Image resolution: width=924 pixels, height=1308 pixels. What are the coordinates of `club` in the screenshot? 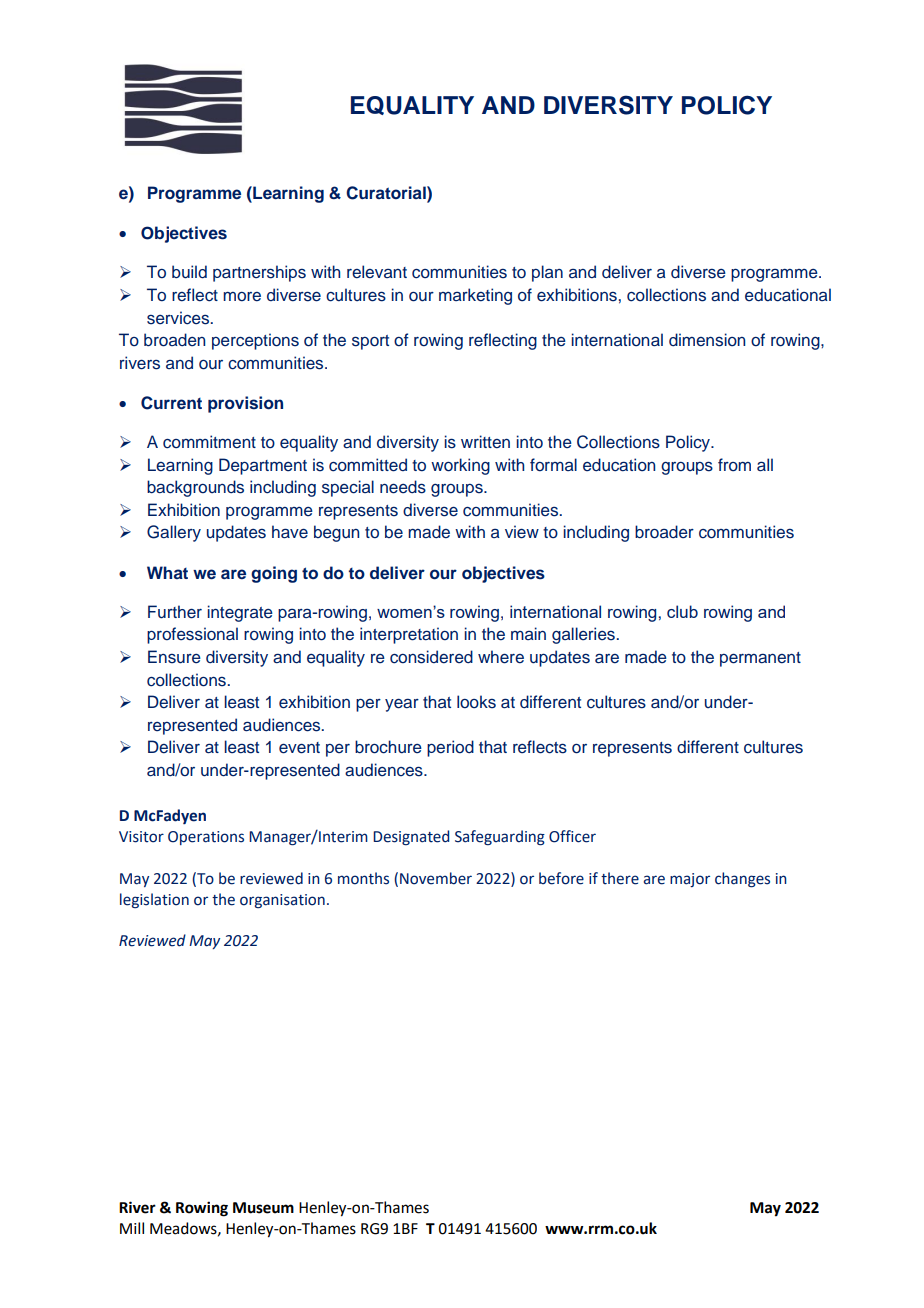 It's located at (682, 611).
